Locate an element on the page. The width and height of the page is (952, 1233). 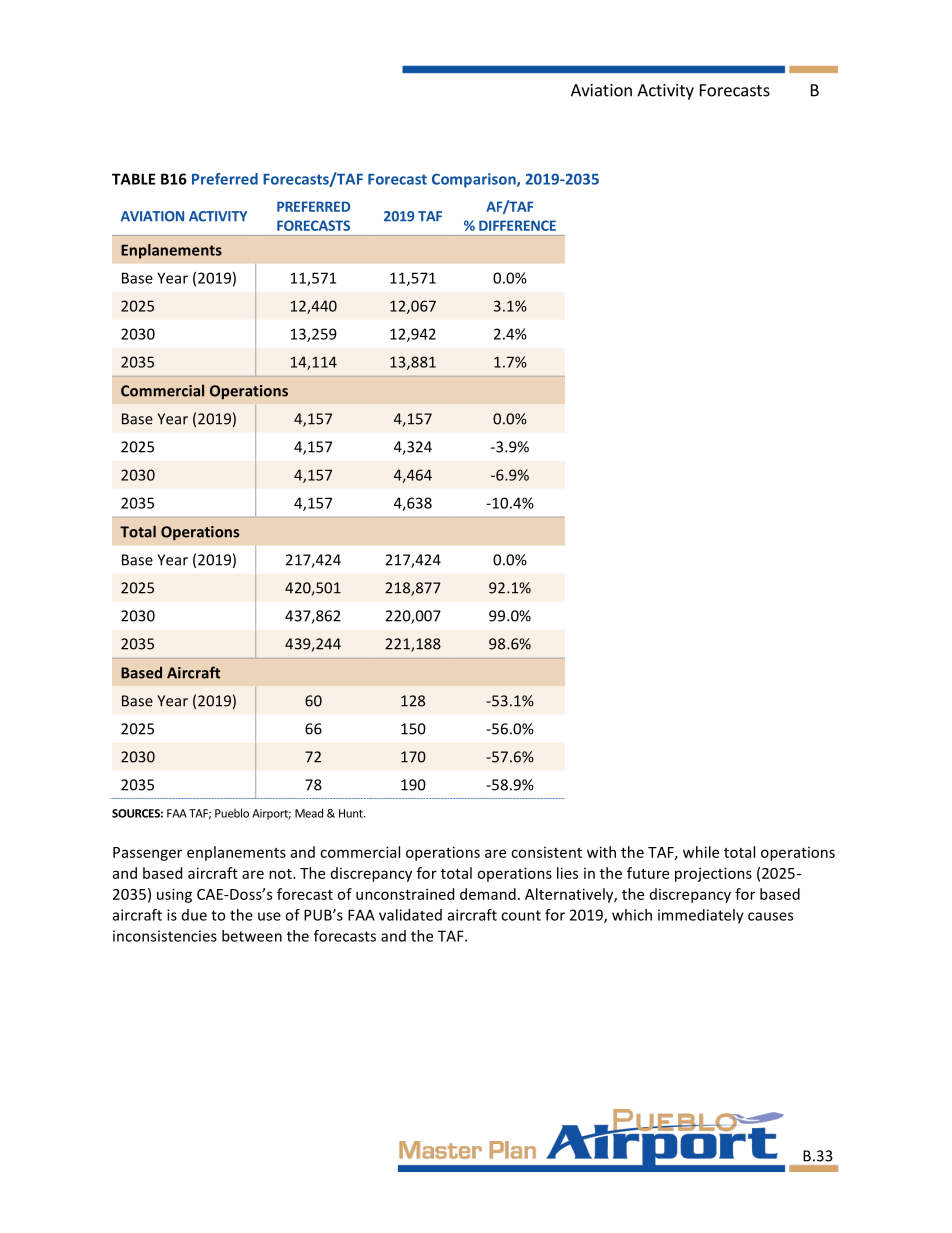
consistent is located at coordinates (546, 852).
